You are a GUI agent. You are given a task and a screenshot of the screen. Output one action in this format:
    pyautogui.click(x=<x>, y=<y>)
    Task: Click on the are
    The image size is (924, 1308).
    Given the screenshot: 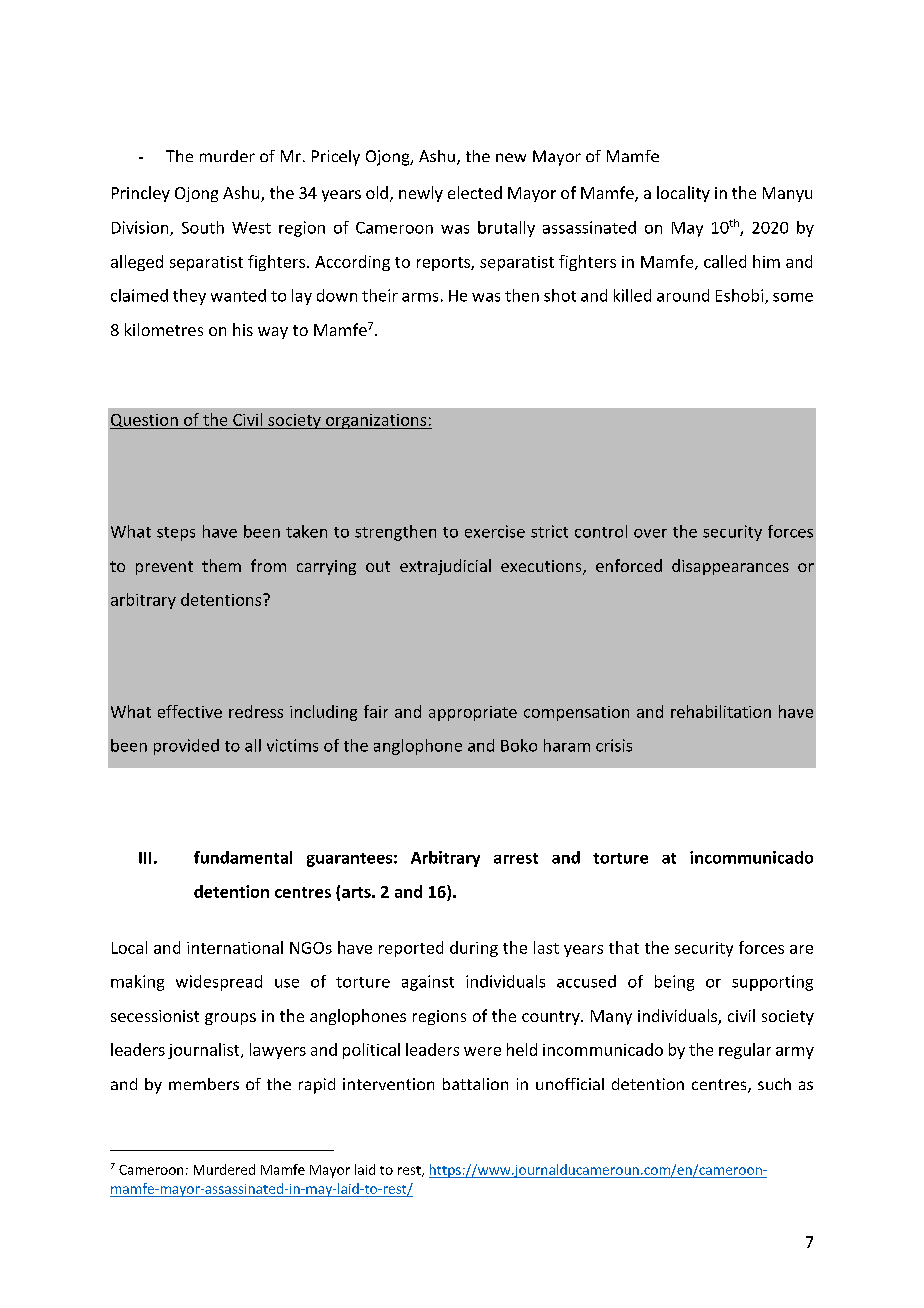 What is the action you would take?
    pyautogui.click(x=801, y=949)
